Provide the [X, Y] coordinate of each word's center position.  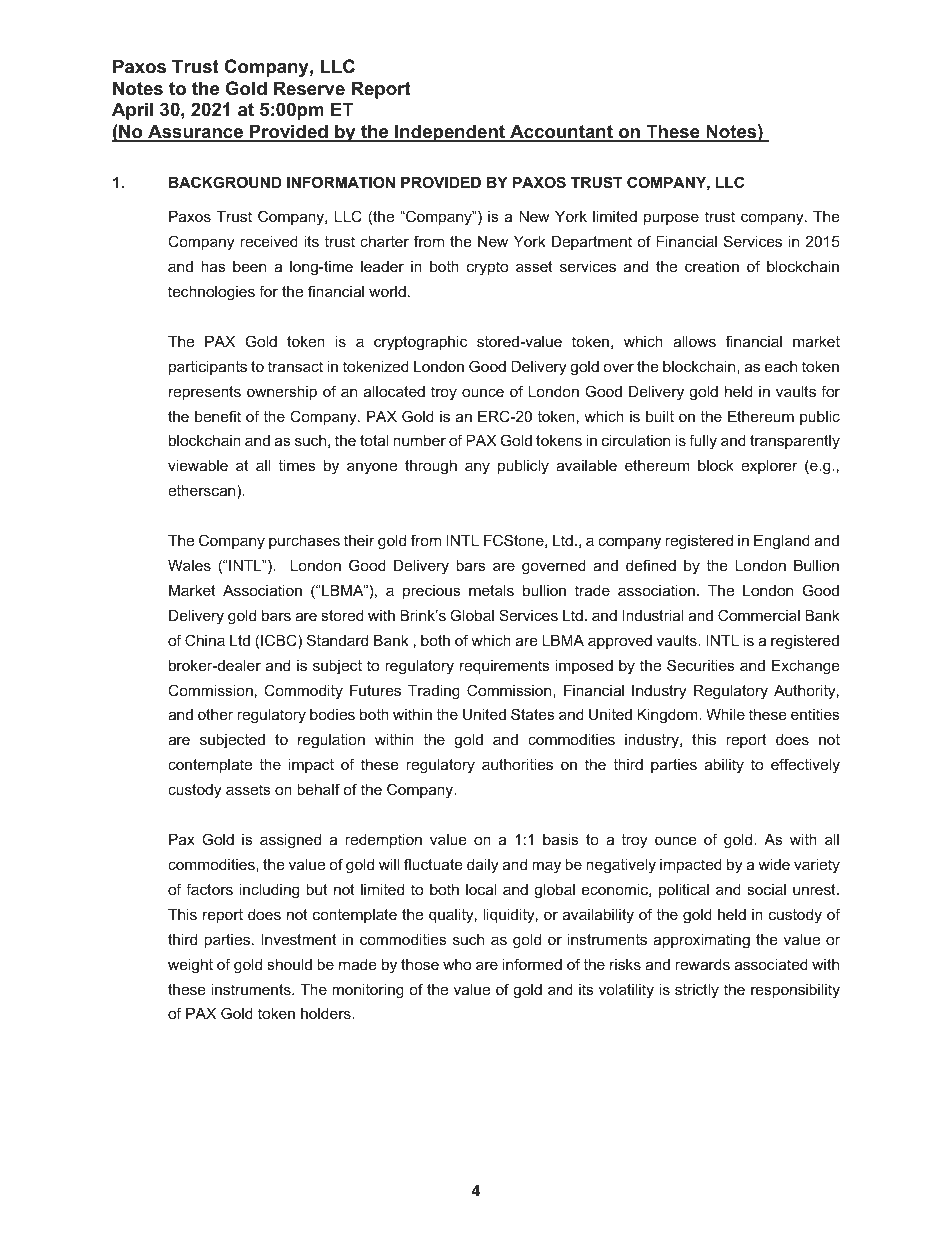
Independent [450, 133]
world [387, 291]
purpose [671, 219]
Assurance [195, 132]
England [782, 542]
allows [694, 341]
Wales [189, 565]
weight [190, 966]
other [215, 714]
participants [208, 368]
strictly [697, 991]
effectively [805, 766]
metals [491, 590]
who [457, 964]
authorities [517, 764]
